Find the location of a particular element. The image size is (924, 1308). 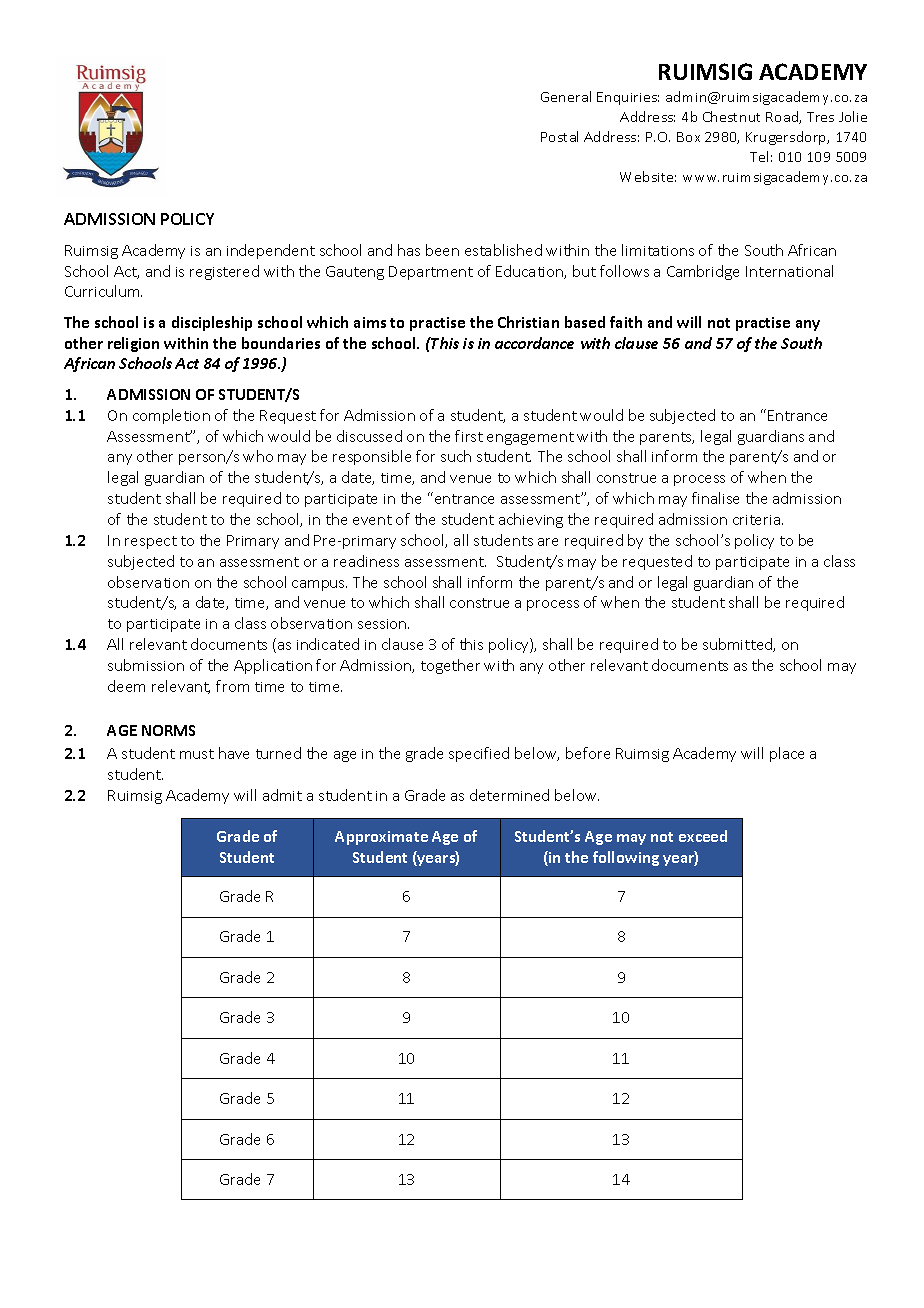

discipleship is located at coordinates (212, 323).
